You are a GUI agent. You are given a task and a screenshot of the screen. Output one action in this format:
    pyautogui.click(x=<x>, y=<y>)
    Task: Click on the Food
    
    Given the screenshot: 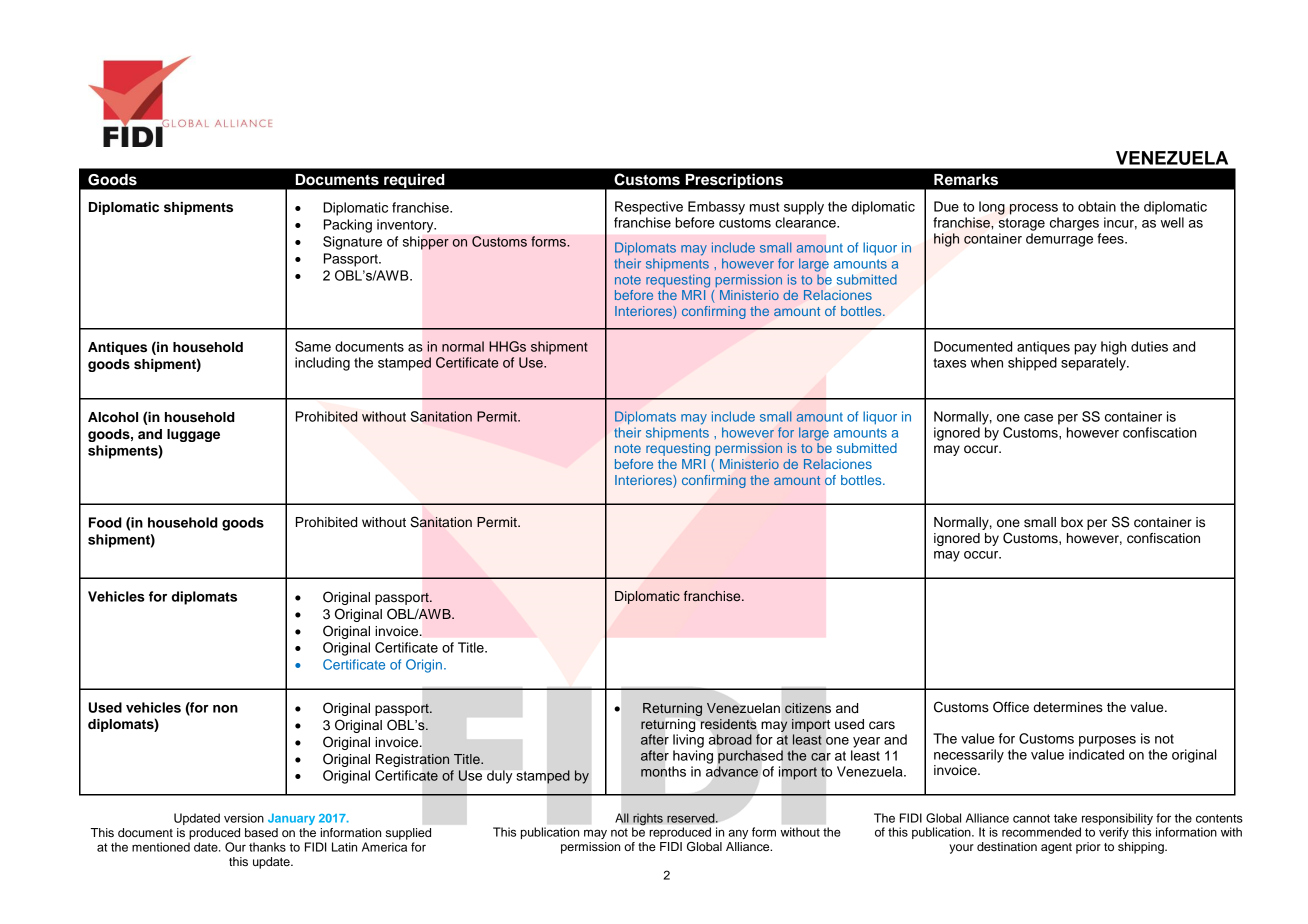 What is the action you would take?
    pyautogui.click(x=105, y=522)
